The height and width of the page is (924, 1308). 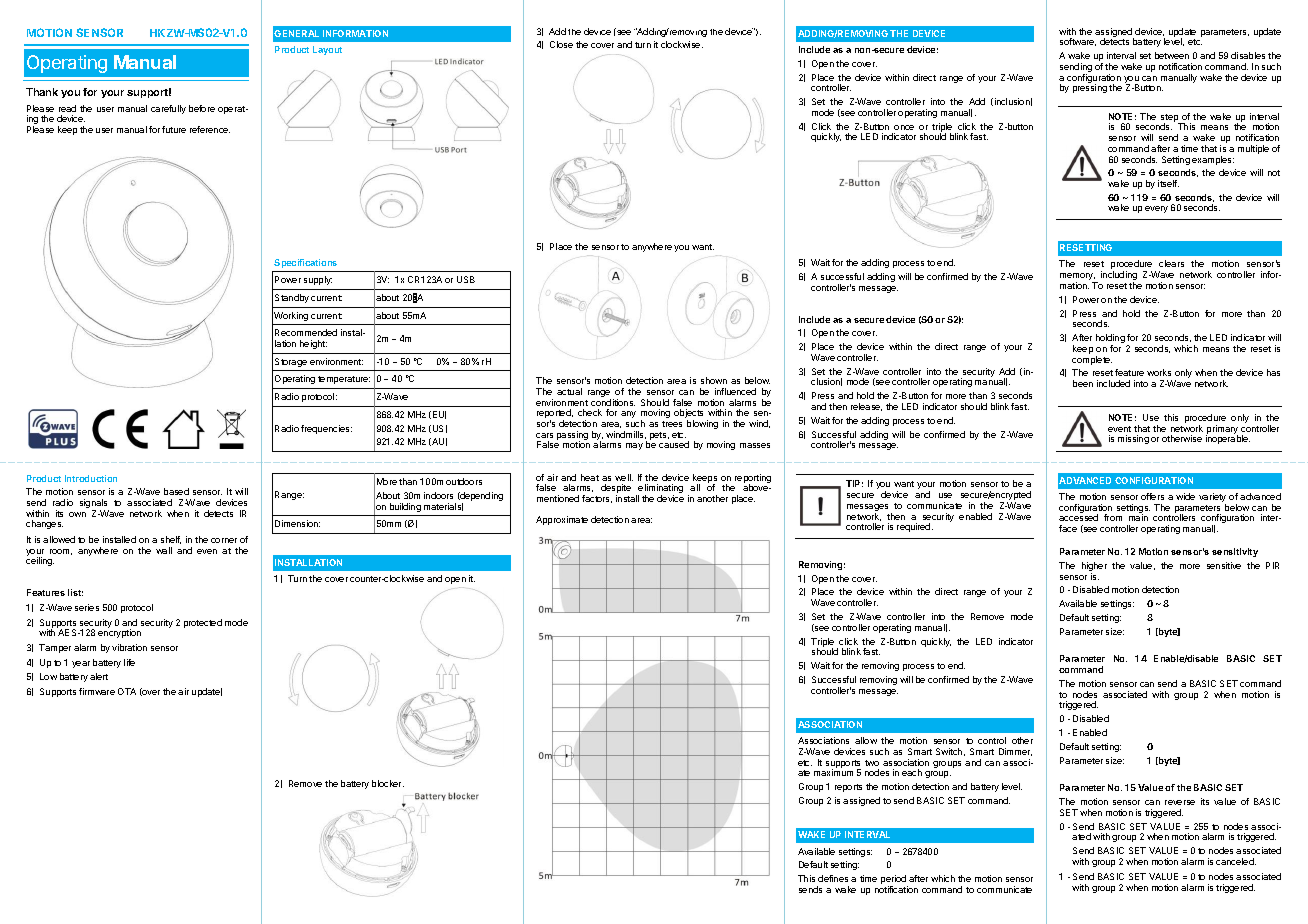 What do you see at coordinates (1172, 55) in the page?
I see `between` at bounding box center [1172, 55].
